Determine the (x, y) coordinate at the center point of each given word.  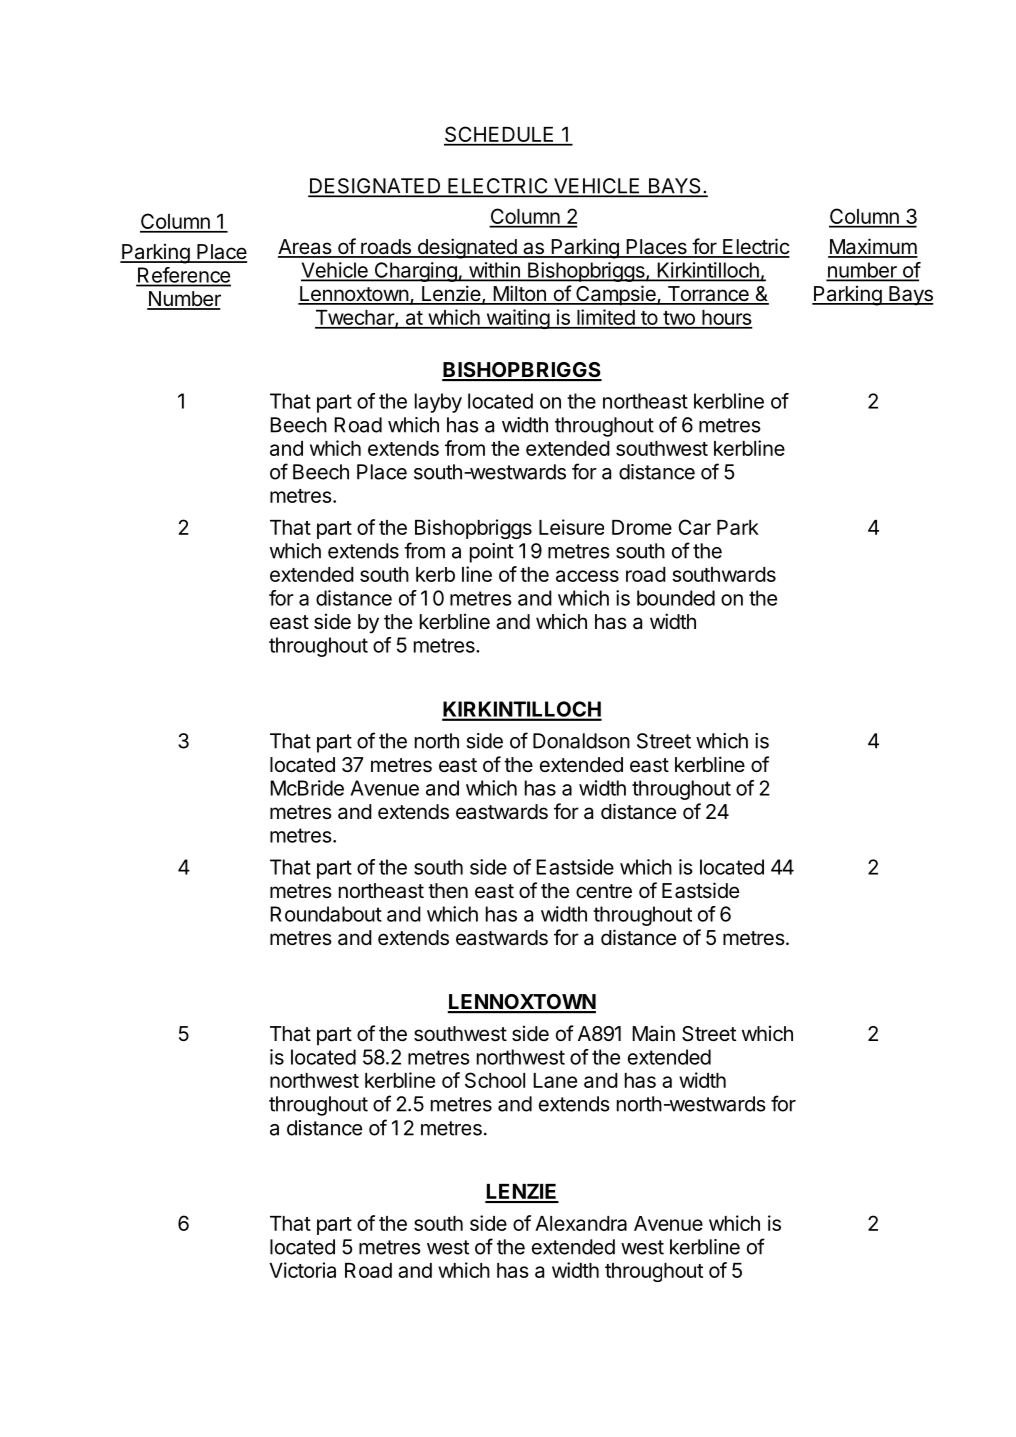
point (492, 553)
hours (726, 319)
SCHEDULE (500, 135)
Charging (415, 272)
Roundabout (326, 914)
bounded (676, 598)
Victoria (302, 1270)
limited (605, 318)
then (448, 890)
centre (604, 891)
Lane (555, 1080)
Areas (305, 248)
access (587, 576)
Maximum (873, 247)
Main (653, 1033)
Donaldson (581, 741)
